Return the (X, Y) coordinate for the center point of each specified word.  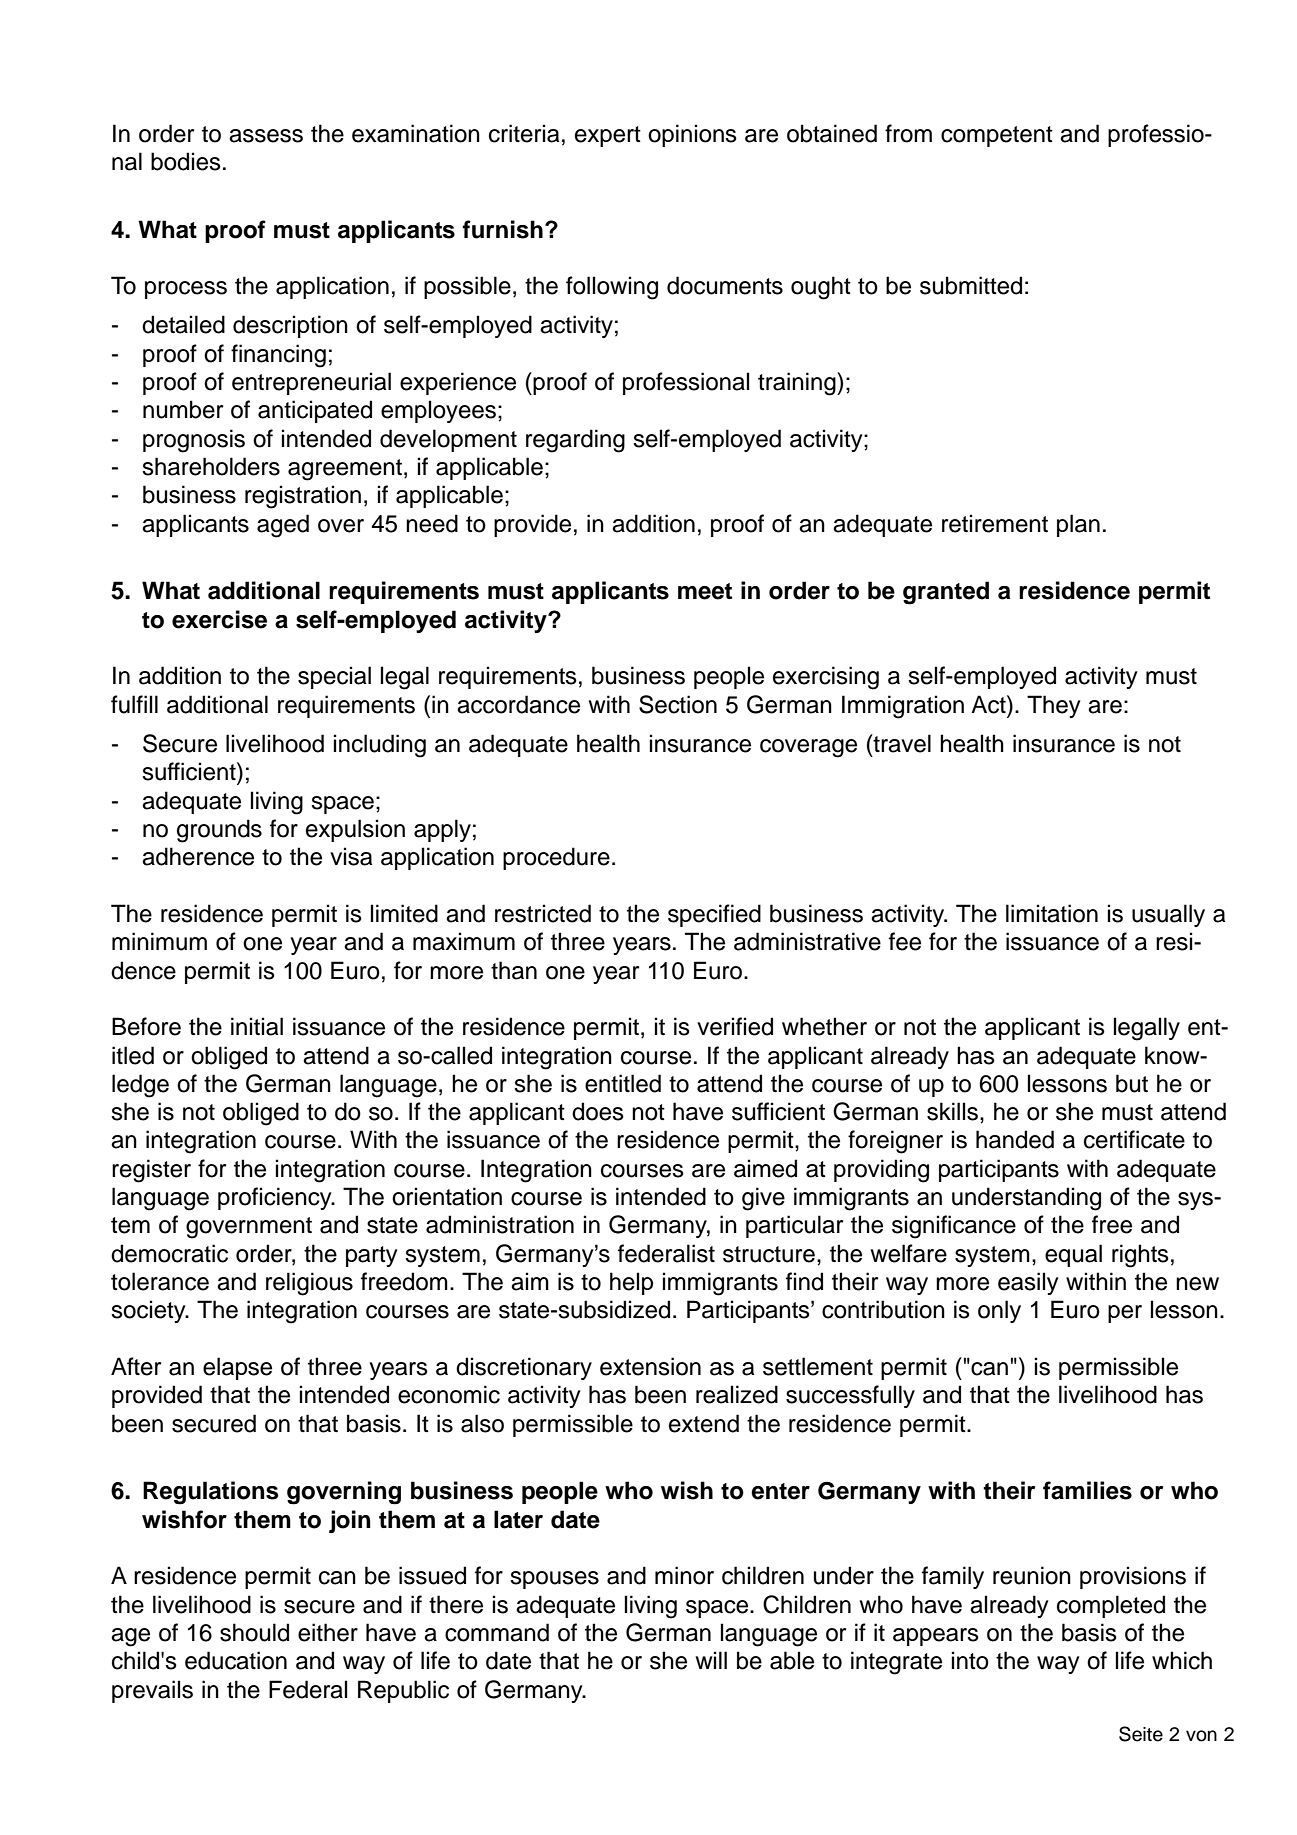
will (711, 1660)
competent (997, 136)
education (236, 1660)
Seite (1141, 1734)
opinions (692, 135)
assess (266, 136)
